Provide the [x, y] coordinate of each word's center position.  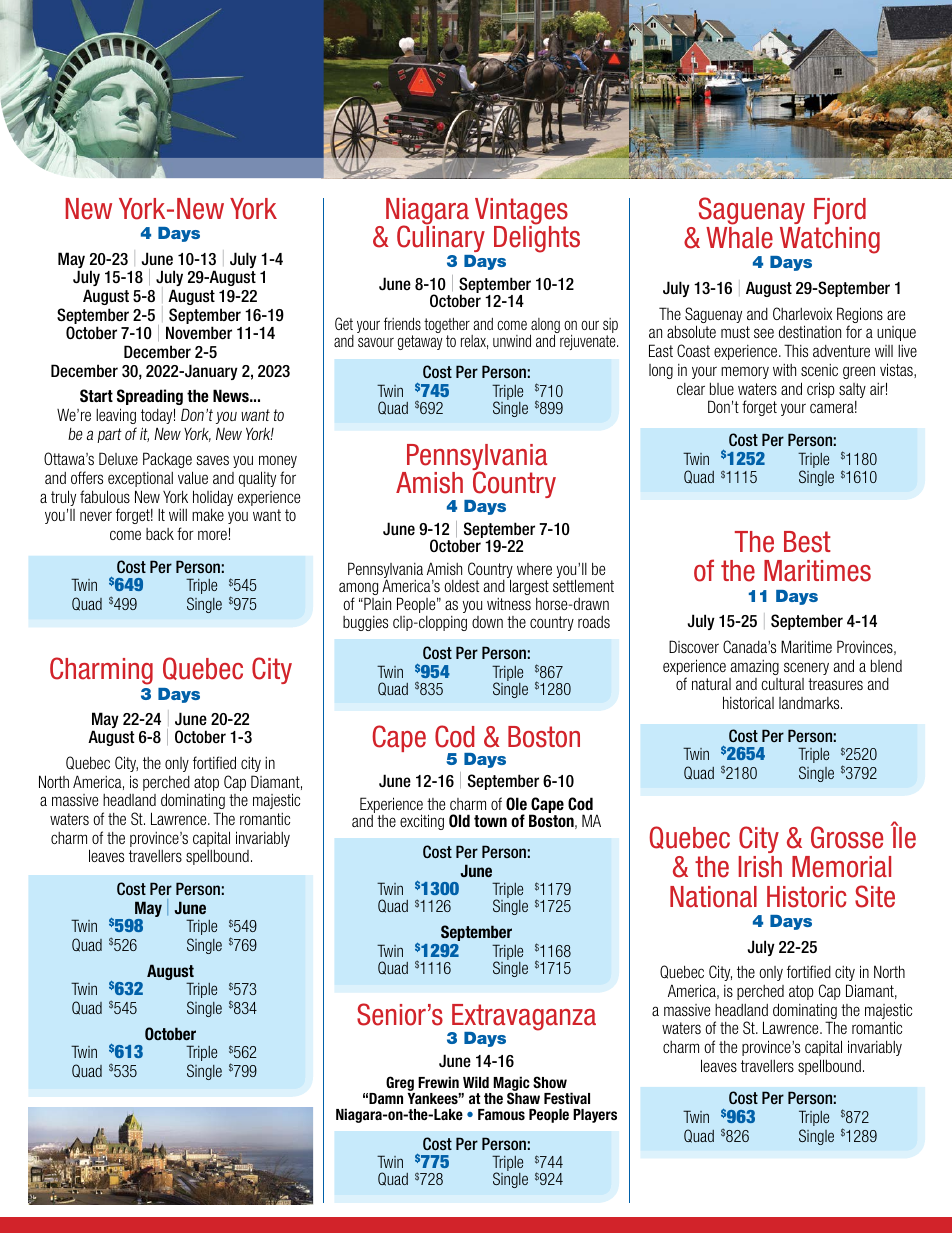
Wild [476, 1082]
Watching [828, 242]
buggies [365, 623]
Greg [400, 1085]
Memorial [841, 867]
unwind [512, 340]
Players [595, 1116]
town [490, 821]
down [487, 622]
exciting [422, 822]
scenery [806, 668]
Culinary [441, 237]
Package [167, 460]
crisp [821, 390]
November [199, 333]
